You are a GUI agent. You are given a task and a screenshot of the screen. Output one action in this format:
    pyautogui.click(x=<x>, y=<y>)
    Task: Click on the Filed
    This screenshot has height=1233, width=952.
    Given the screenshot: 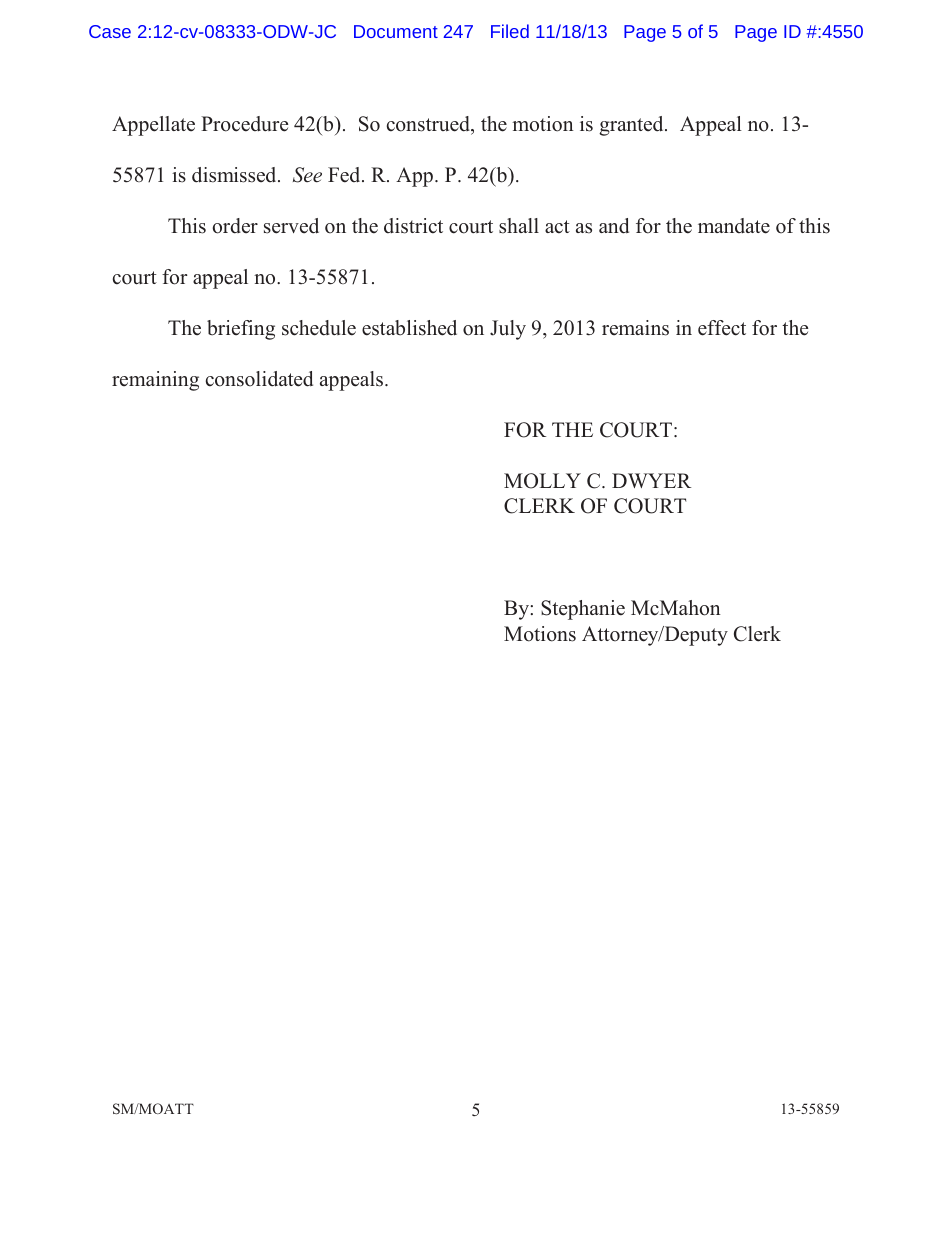 What is the action you would take?
    pyautogui.click(x=510, y=31)
